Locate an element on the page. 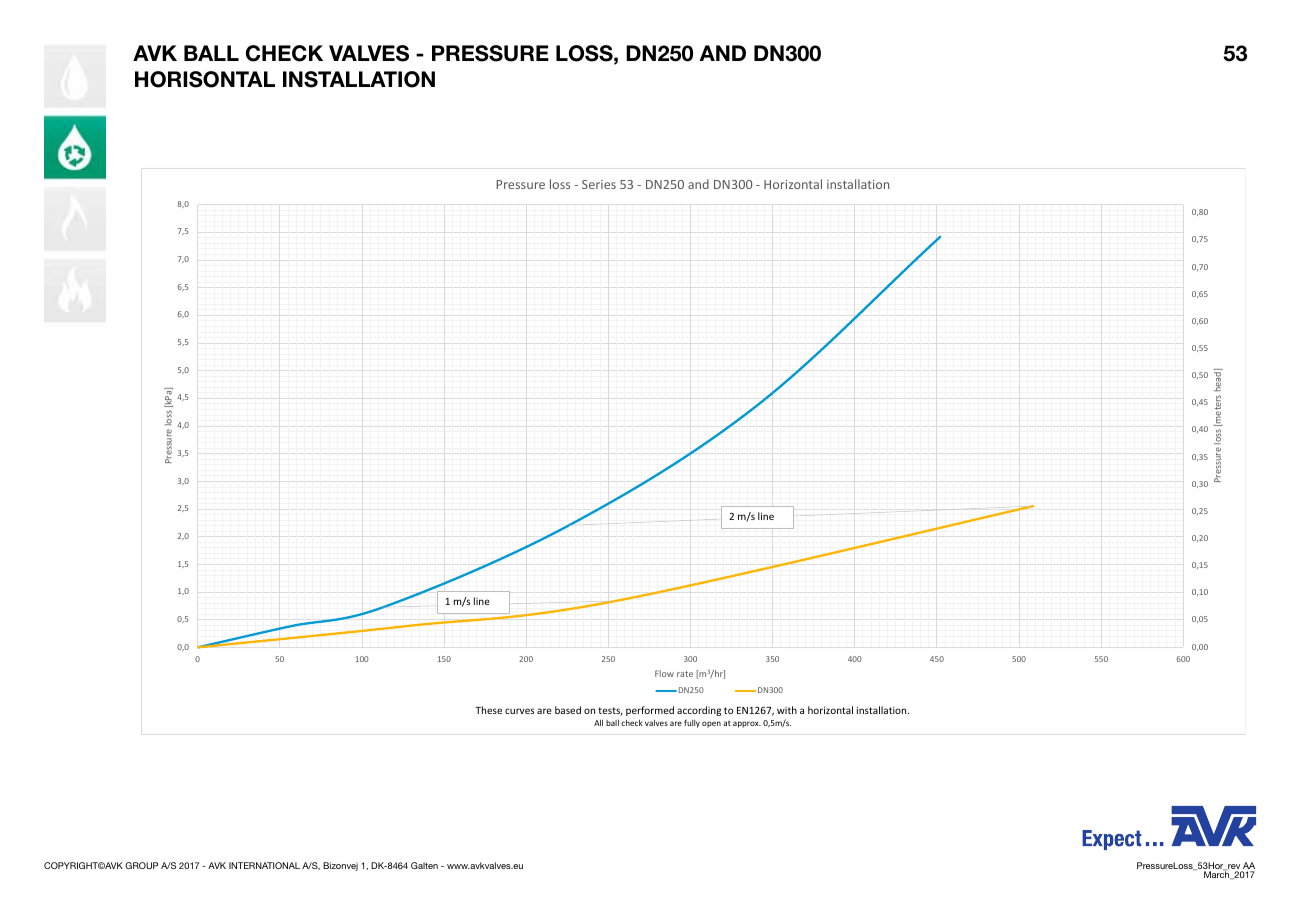 This document has height=924, width=1308. INTERNATIONAL is located at coordinates (264, 865).
